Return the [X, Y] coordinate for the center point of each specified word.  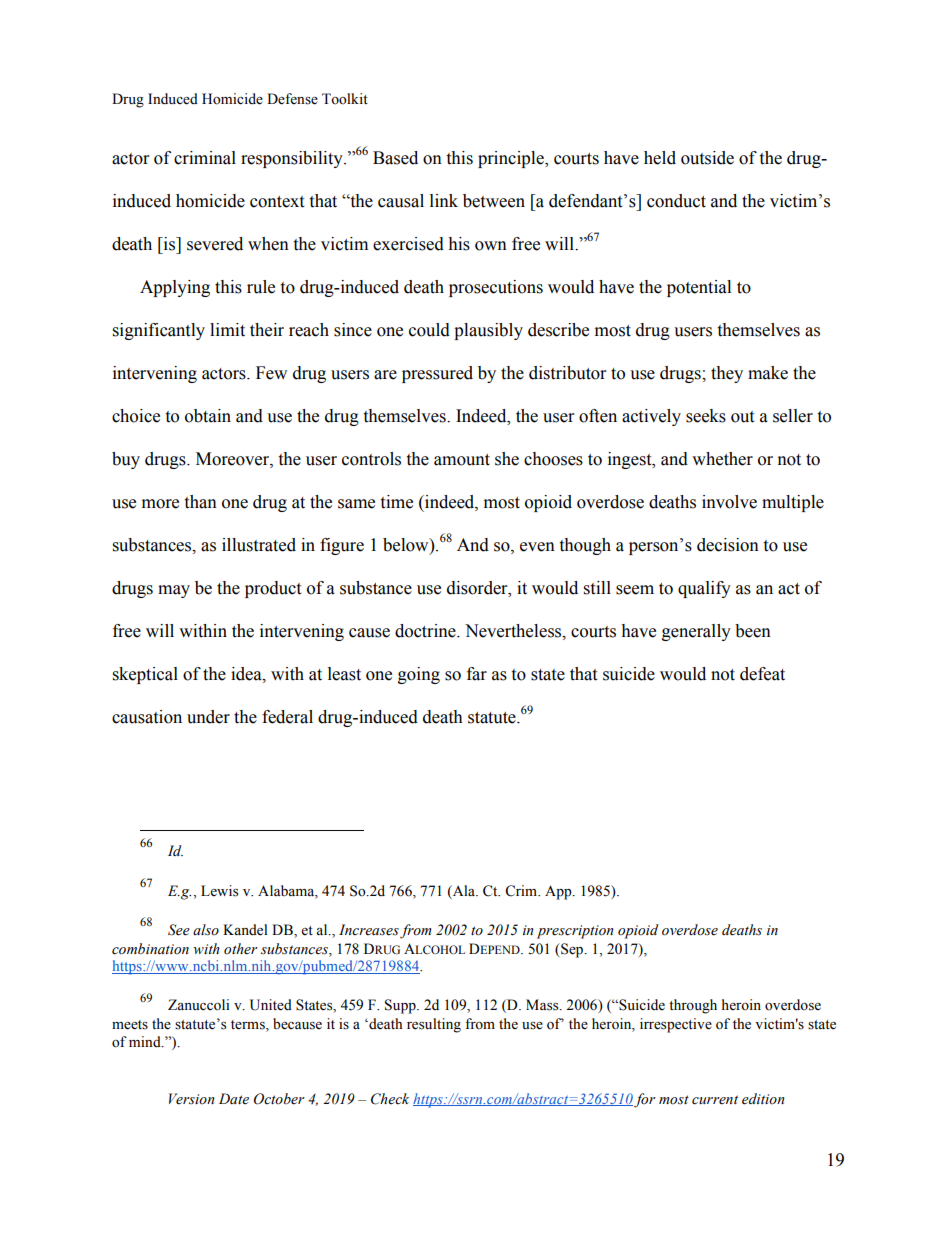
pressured [437, 374]
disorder [478, 588]
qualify [704, 589]
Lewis [219, 891]
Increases [369, 930]
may [174, 591]
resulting [434, 1025]
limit [227, 330]
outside [707, 158]
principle [512, 159]
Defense [292, 99]
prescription [575, 932]
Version [192, 1099]
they [727, 374]
